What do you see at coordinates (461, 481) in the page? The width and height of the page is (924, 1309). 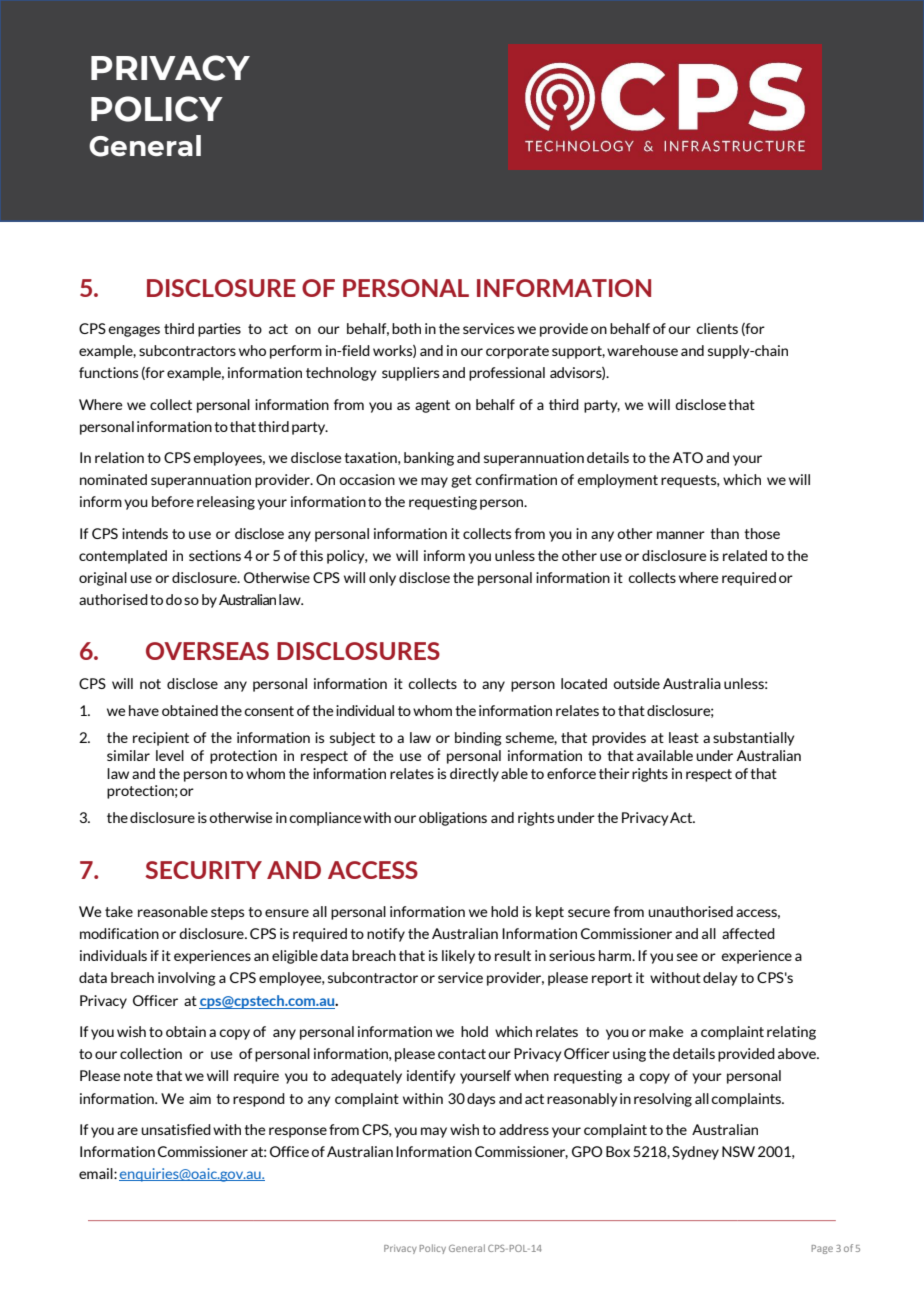 I see `get` at bounding box center [461, 481].
